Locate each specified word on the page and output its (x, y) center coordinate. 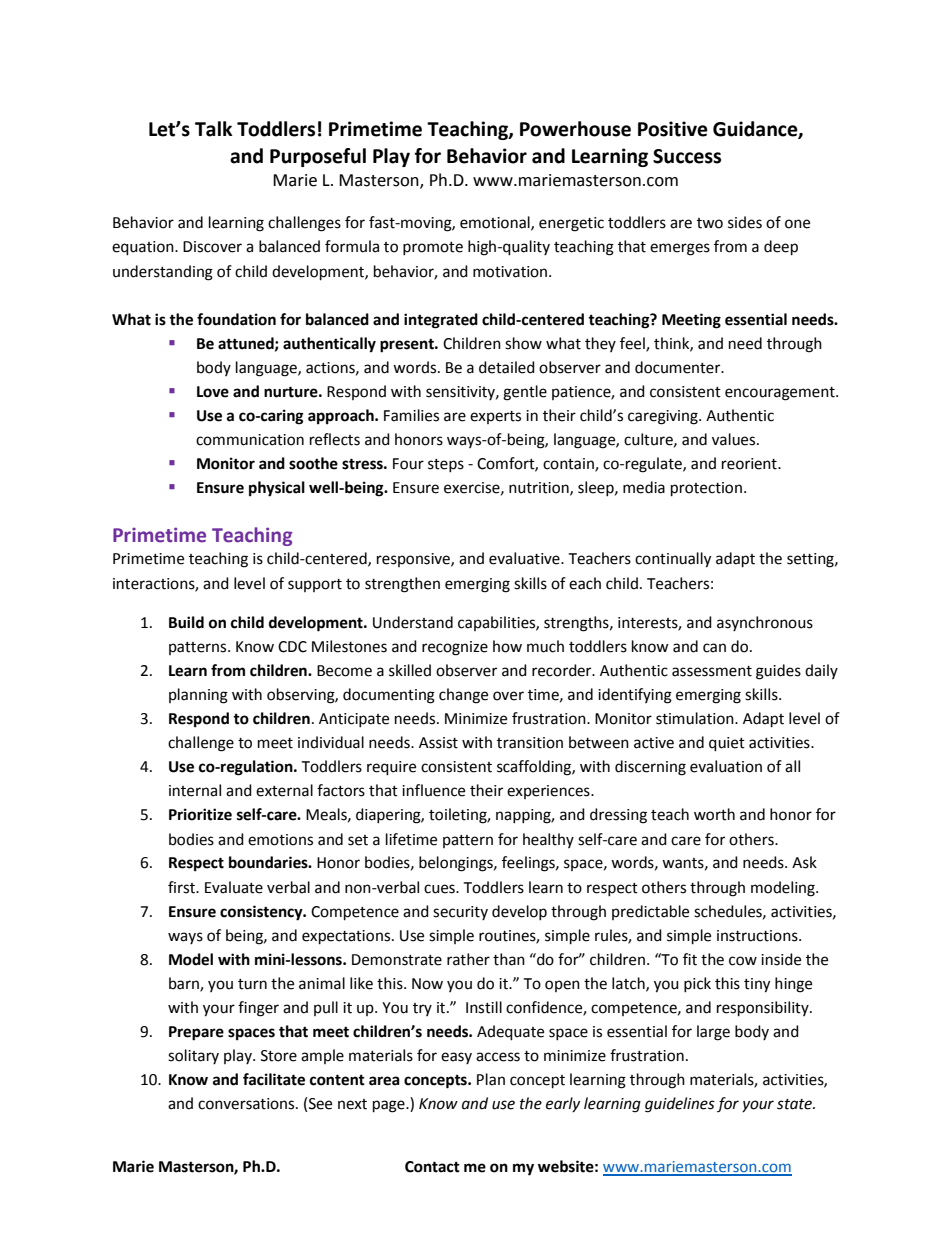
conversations (247, 1104)
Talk (214, 129)
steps (446, 465)
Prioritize (200, 814)
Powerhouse (575, 129)
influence (433, 790)
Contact (432, 1167)
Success (687, 156)
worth (714, 814)
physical (277, 489)
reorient (750, 464)
